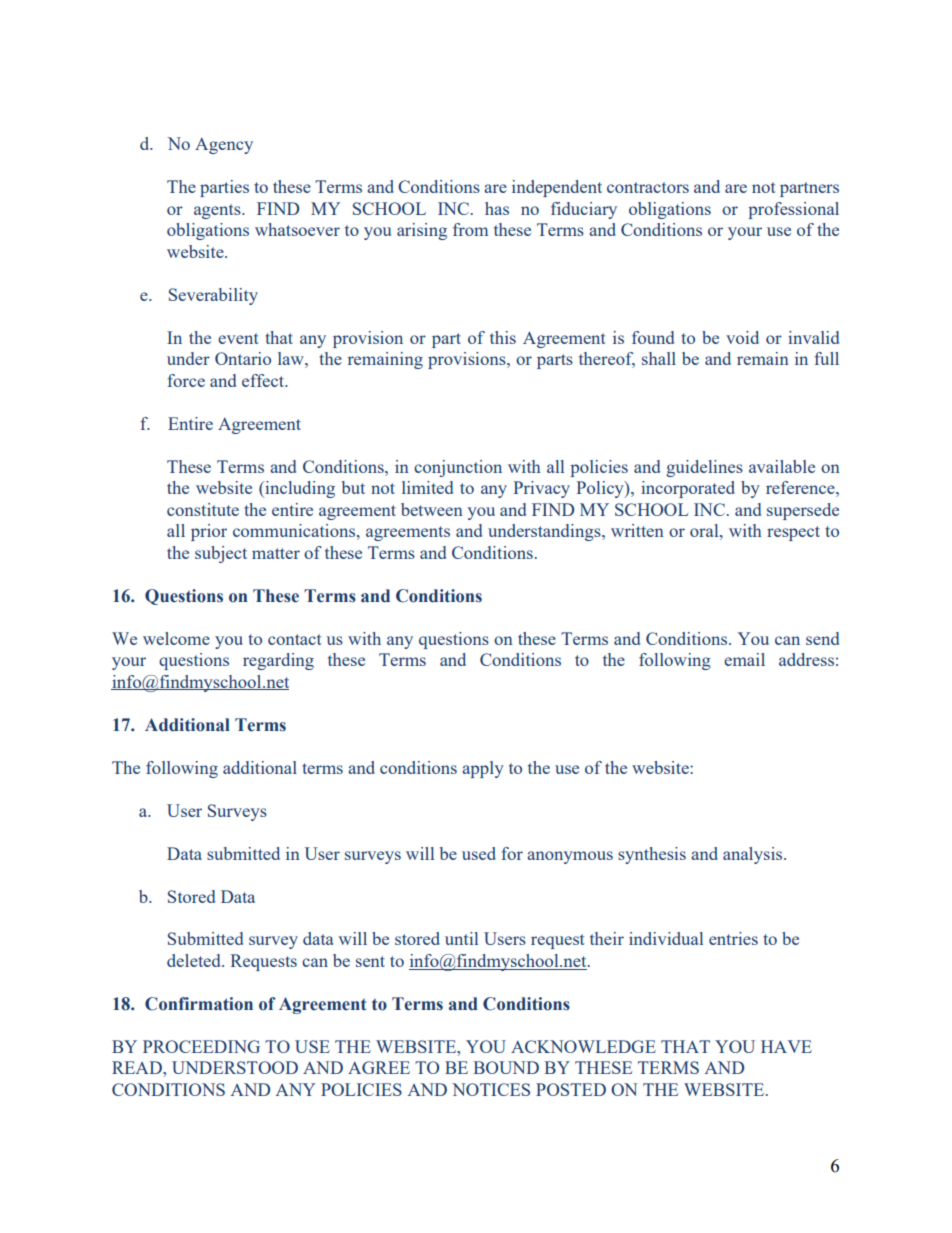  I want to click on matter, so click(276, 553).
